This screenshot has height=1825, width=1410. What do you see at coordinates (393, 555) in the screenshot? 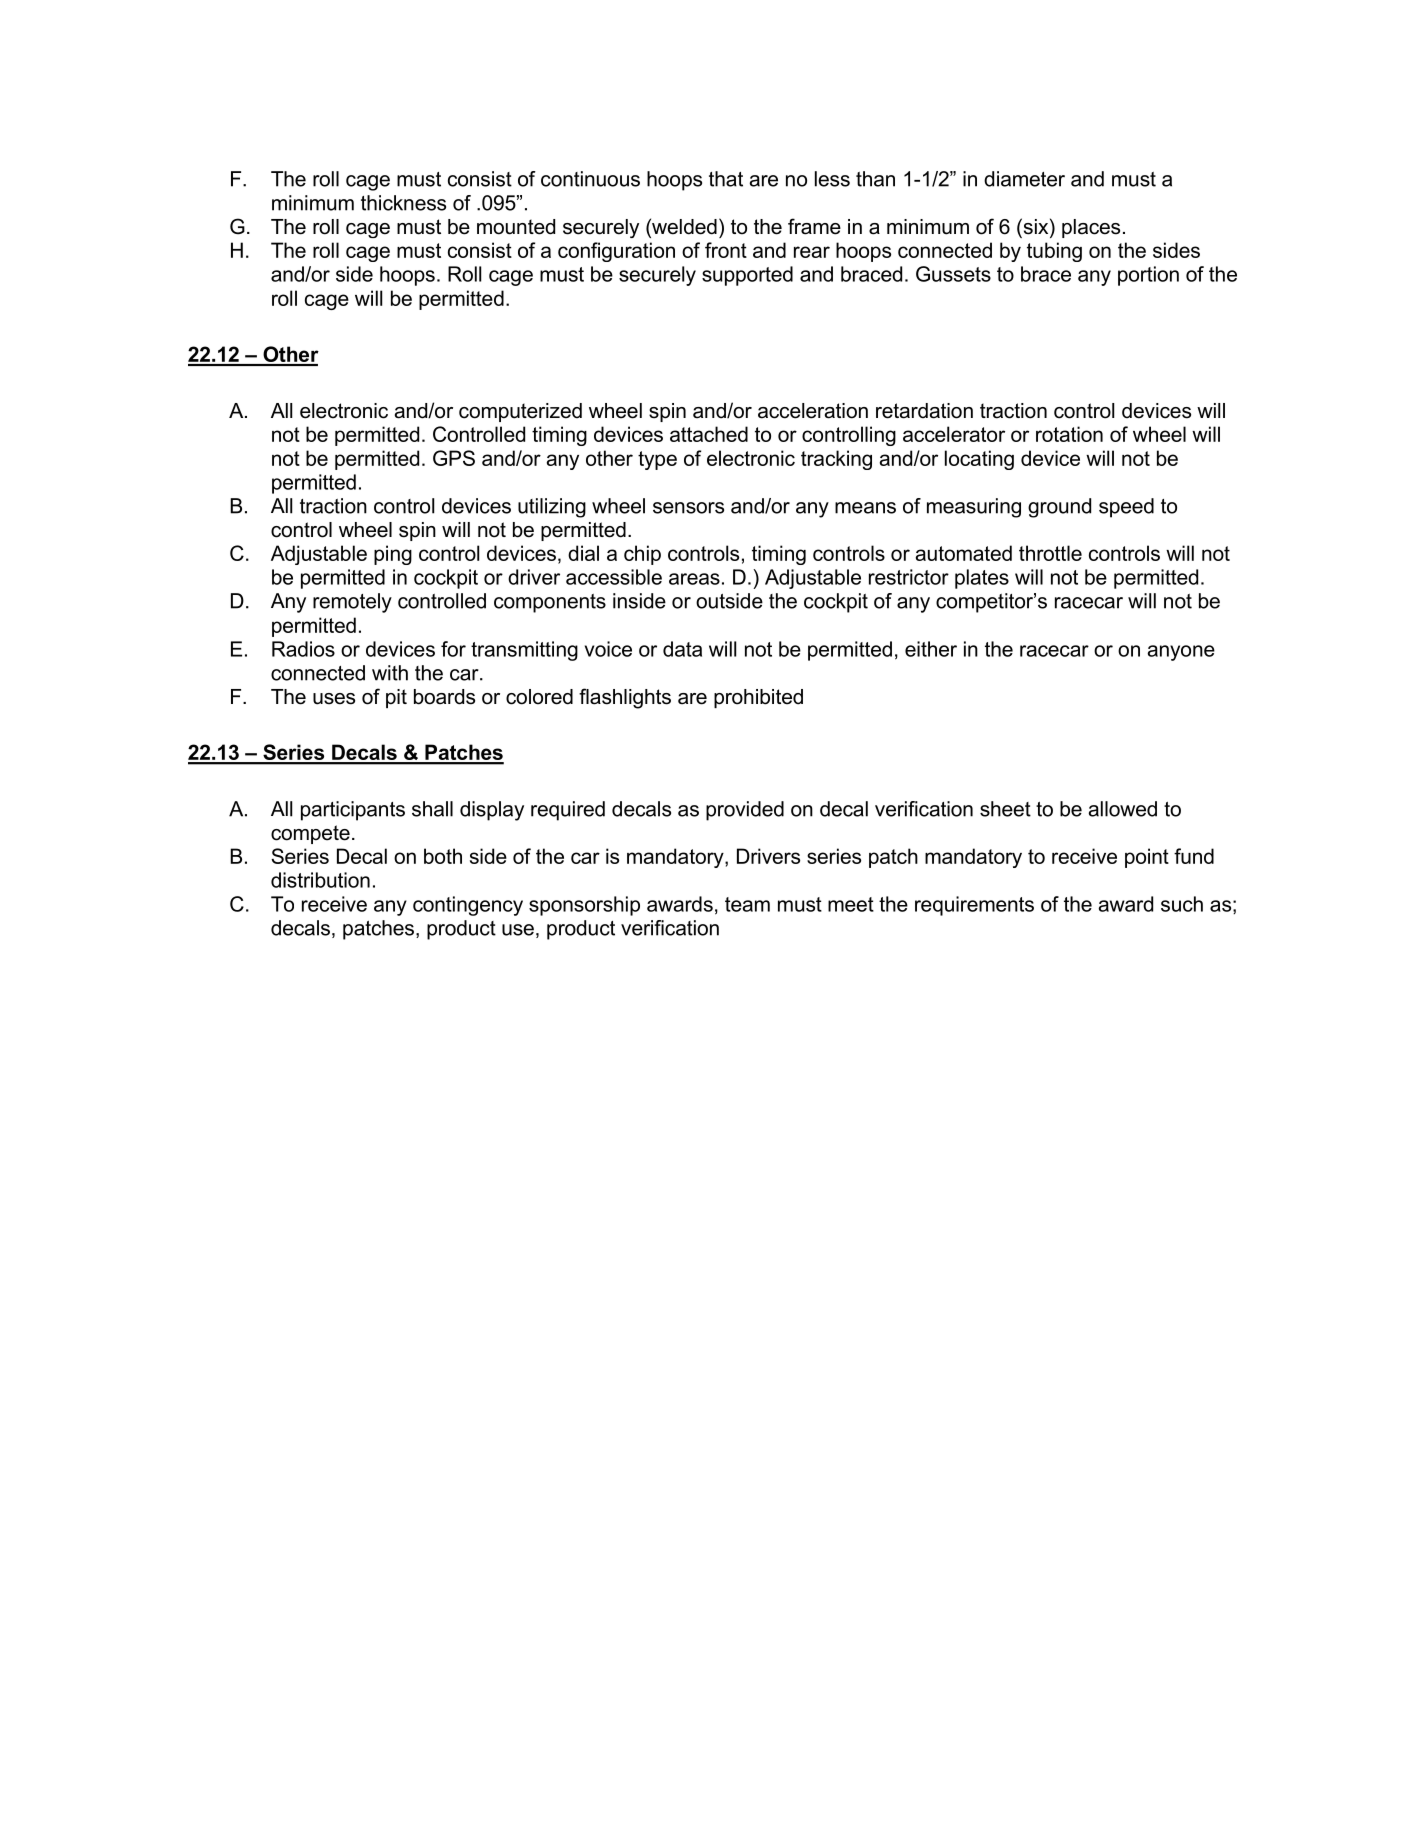
I see `ping` at bounding box center [393, 555].
